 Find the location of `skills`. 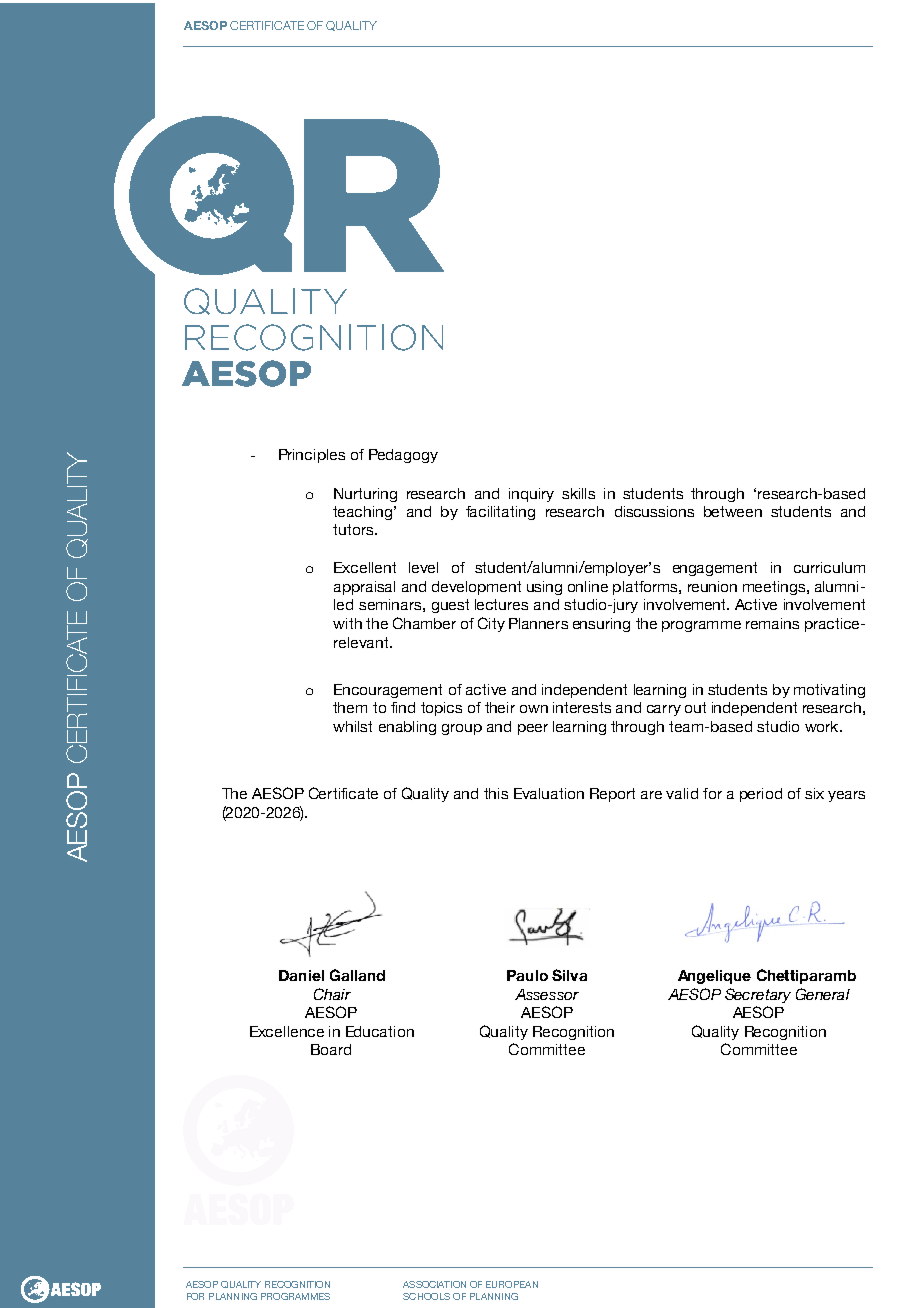

skills is located at coordinates (578, 493).
